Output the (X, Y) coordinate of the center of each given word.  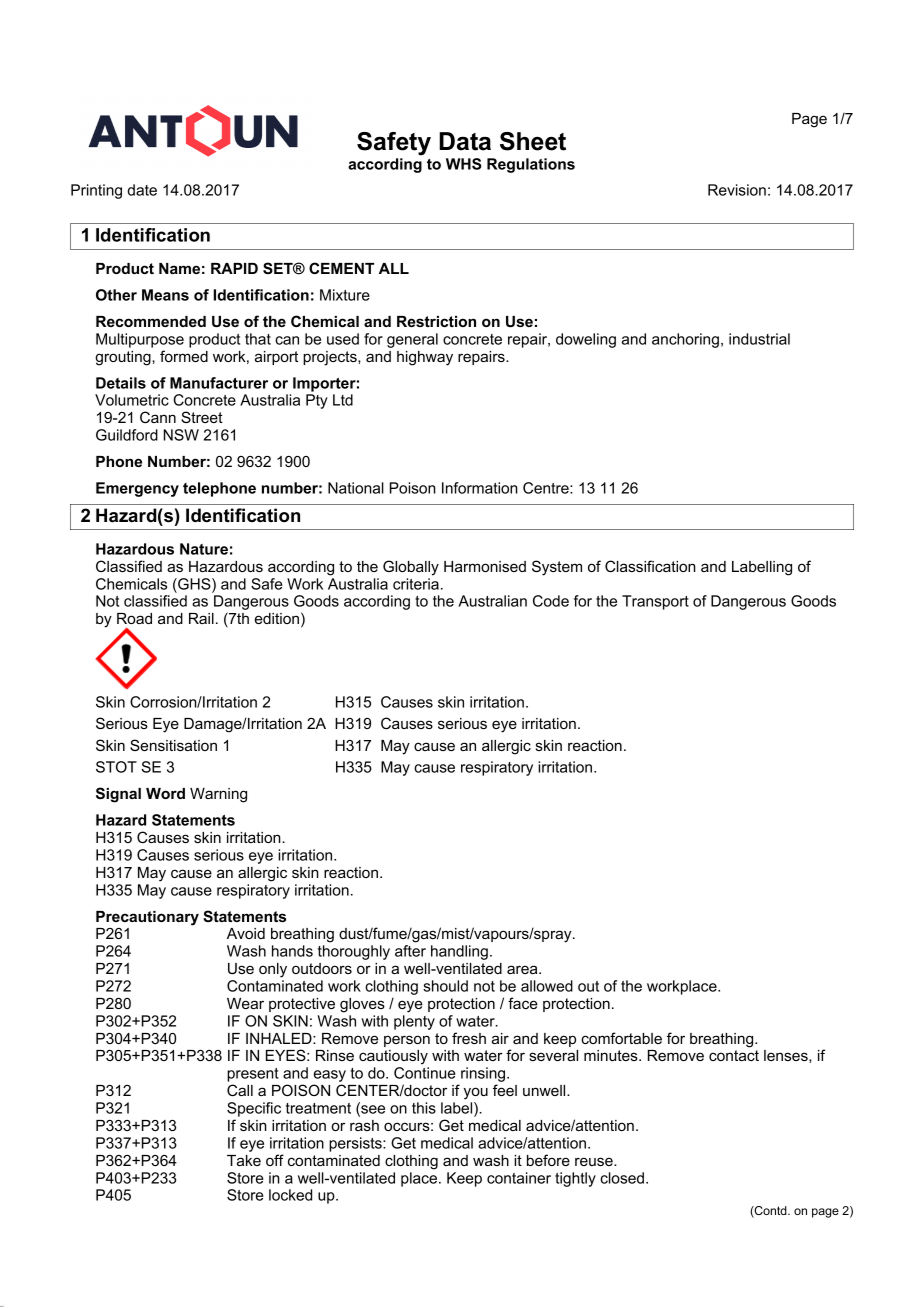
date (142, 190)
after (410, 951)
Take (244, 1160)
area (523, 969)
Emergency (137, 489)
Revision (737, 190)
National (356, 488)
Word (165, 793)
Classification (650, 566)
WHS (464, 164)
